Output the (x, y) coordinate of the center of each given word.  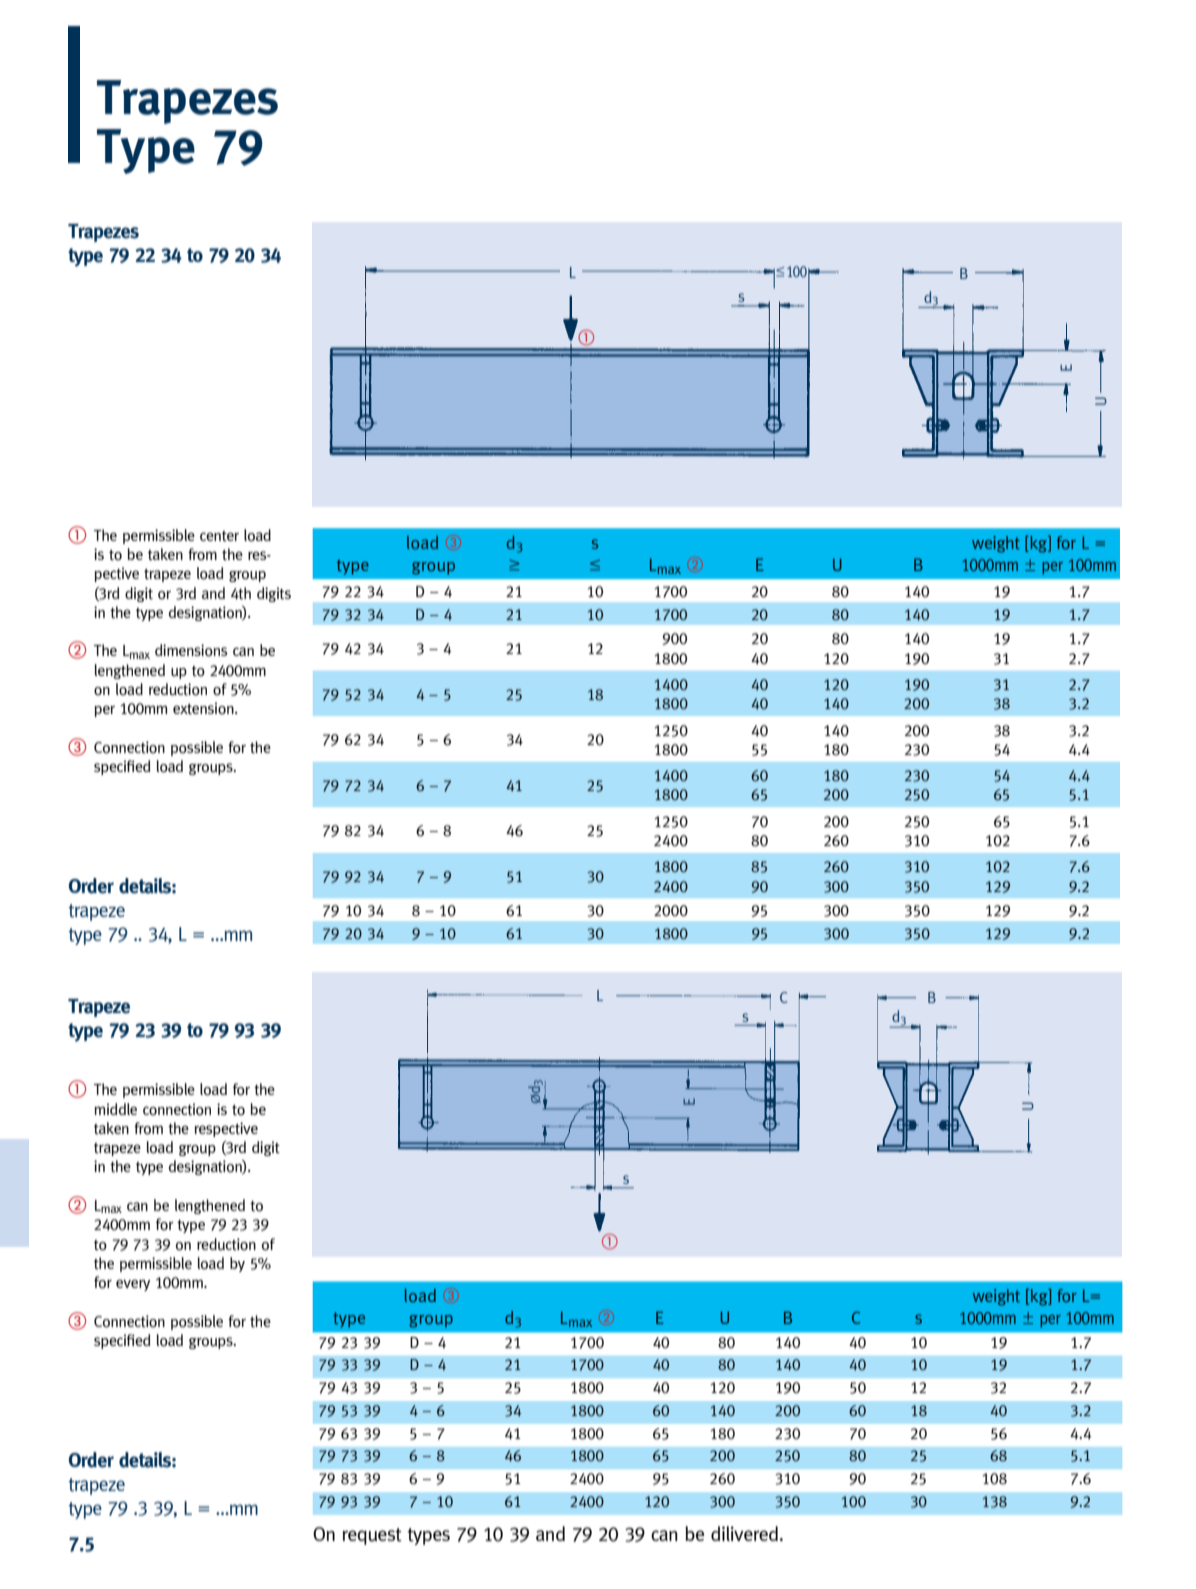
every (133, 1285)
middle (115, 1109)
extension (204, 708)
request (372, 1536)
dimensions (191, 650)
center (219, 536)
